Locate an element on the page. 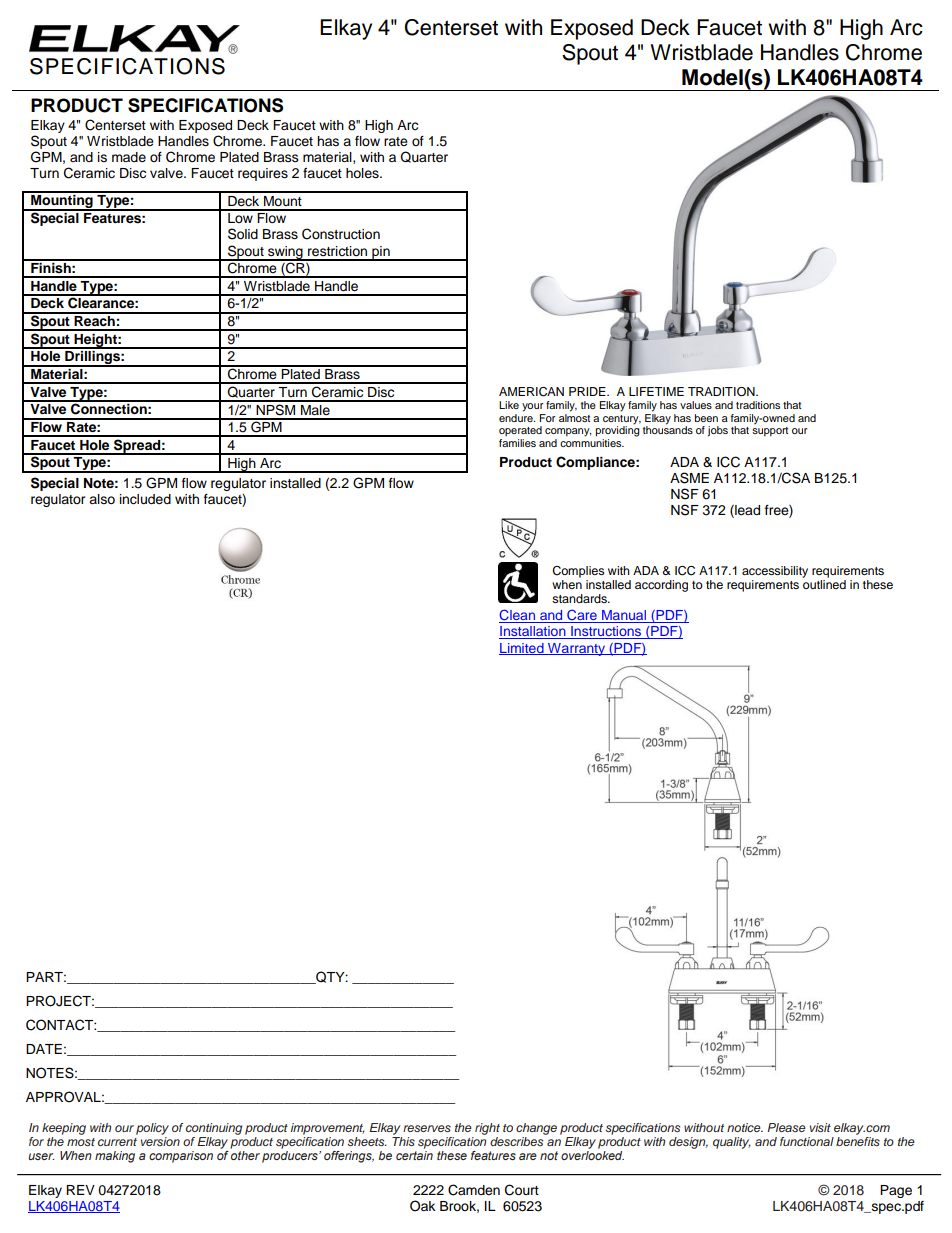 Image resolution: width=952 pixels, height=1233 pixels. Camden is located at coordinates (474, 1190).
